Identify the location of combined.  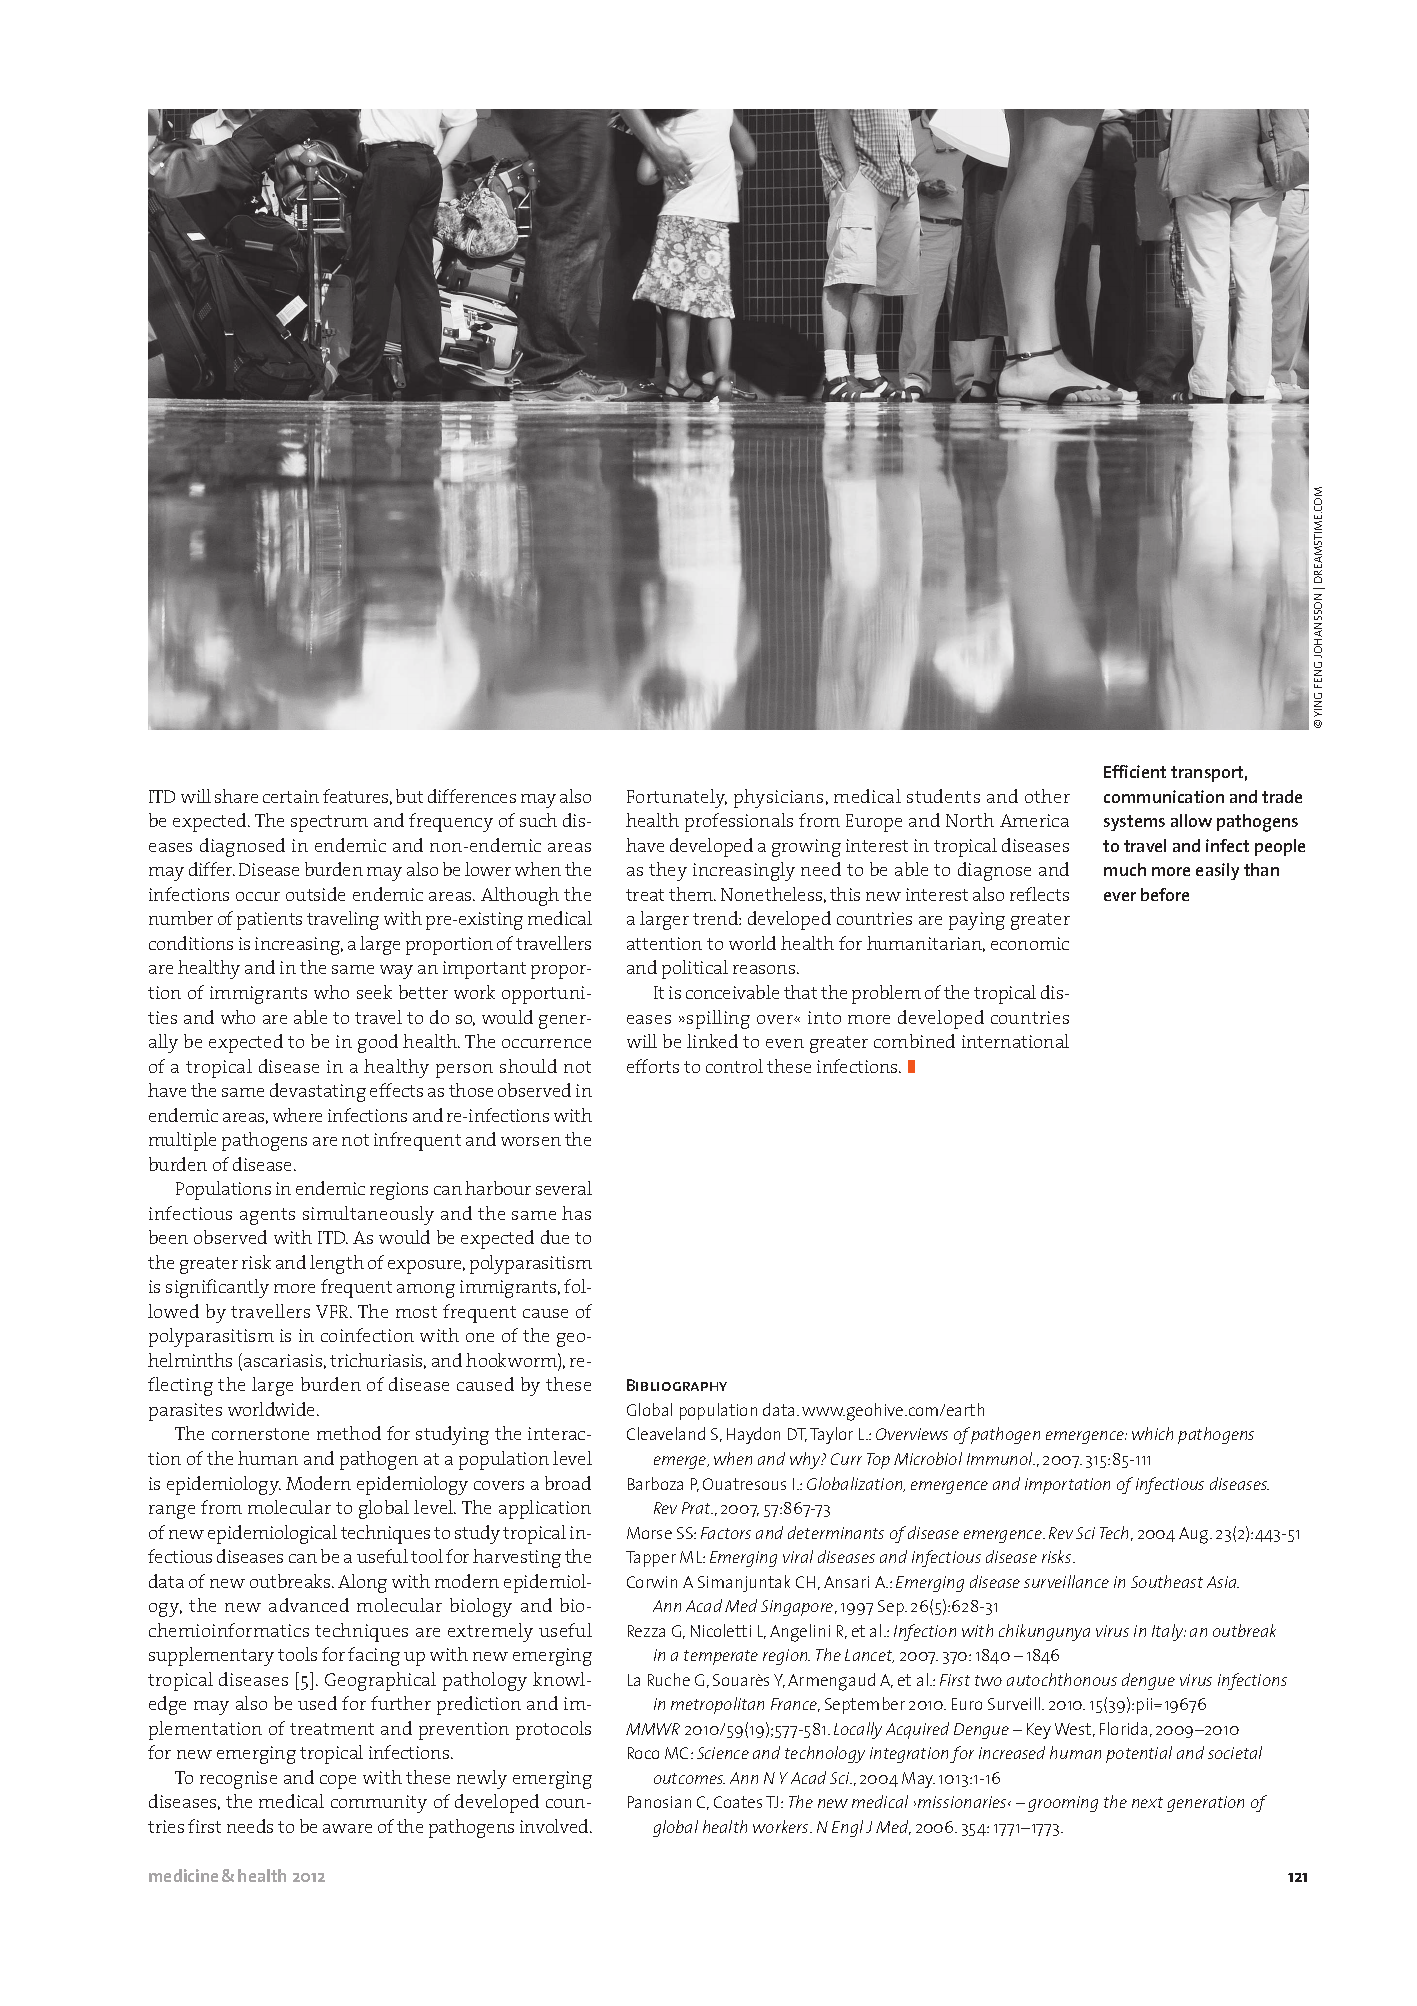
(914, 1041).
